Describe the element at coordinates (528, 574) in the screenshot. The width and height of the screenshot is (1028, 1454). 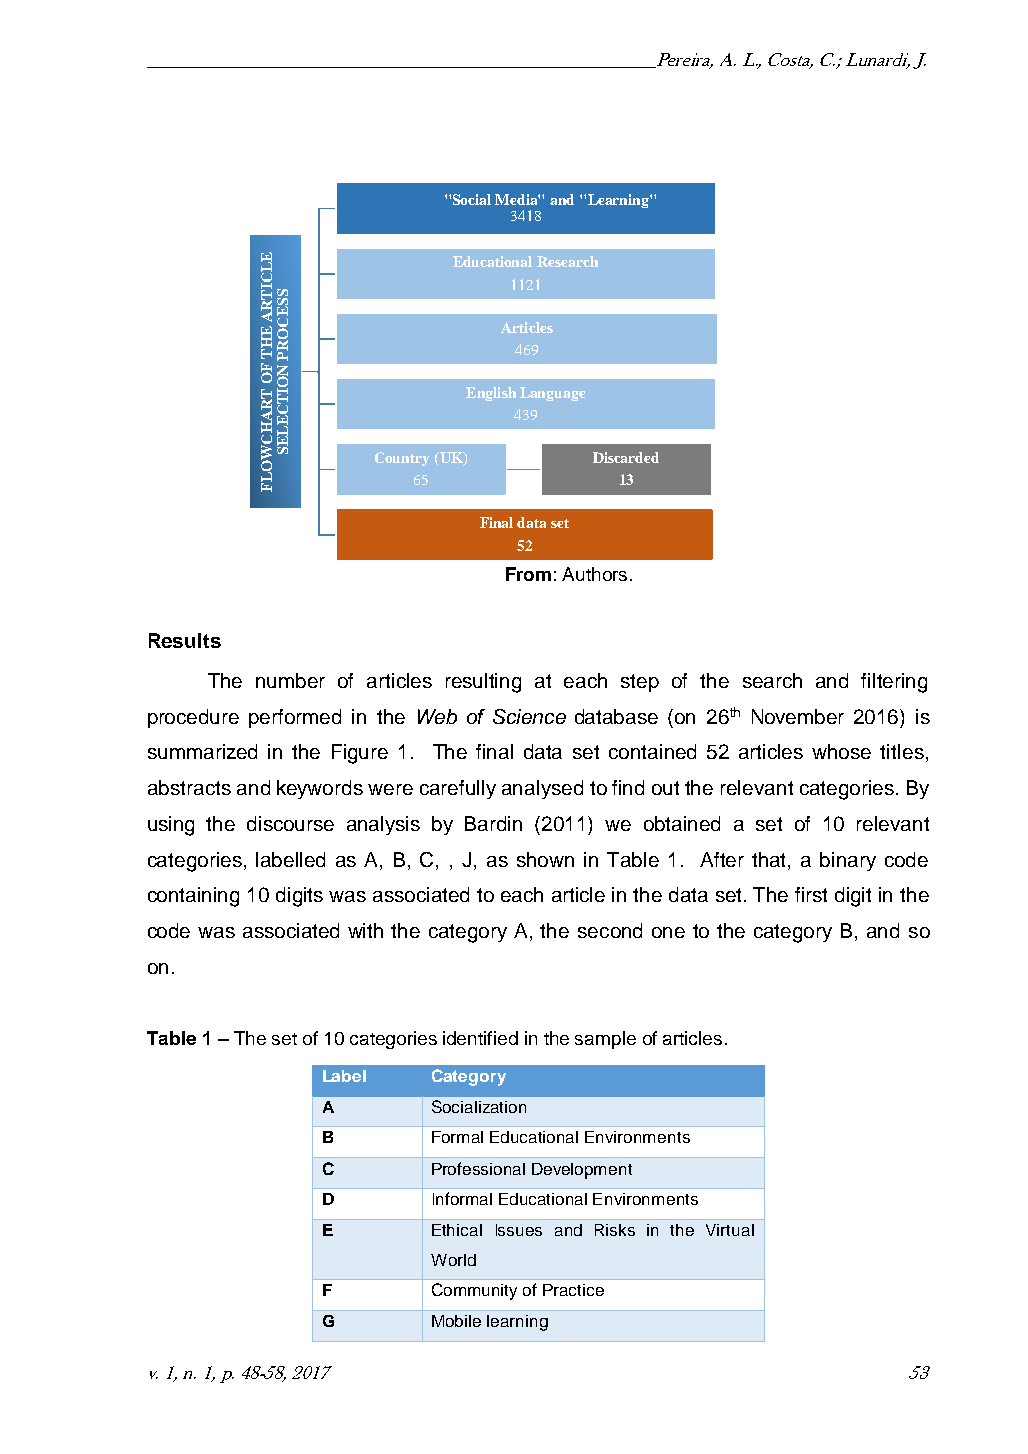
I see `From` at that location.
